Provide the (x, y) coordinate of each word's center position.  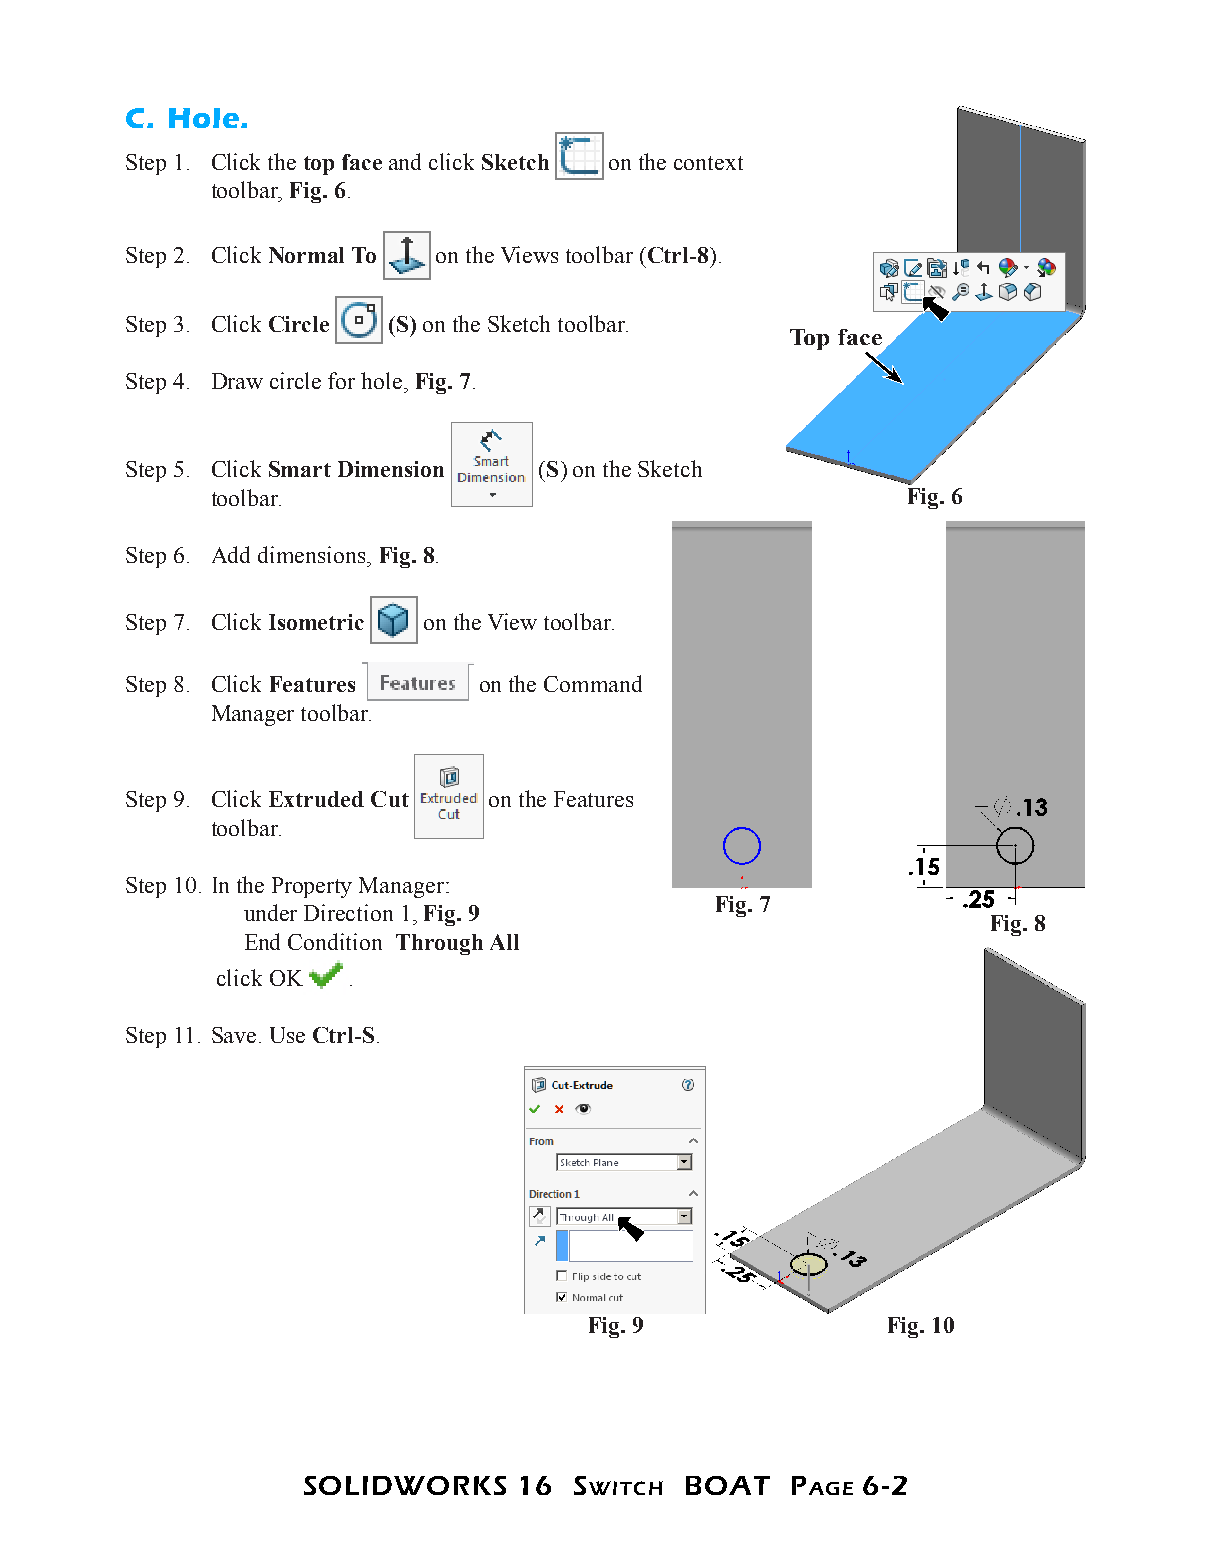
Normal (306, 255)
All (504, 942)
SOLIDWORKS (405, 1485)
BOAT (728, 1485)
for (341, 380)
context (708, 163)
